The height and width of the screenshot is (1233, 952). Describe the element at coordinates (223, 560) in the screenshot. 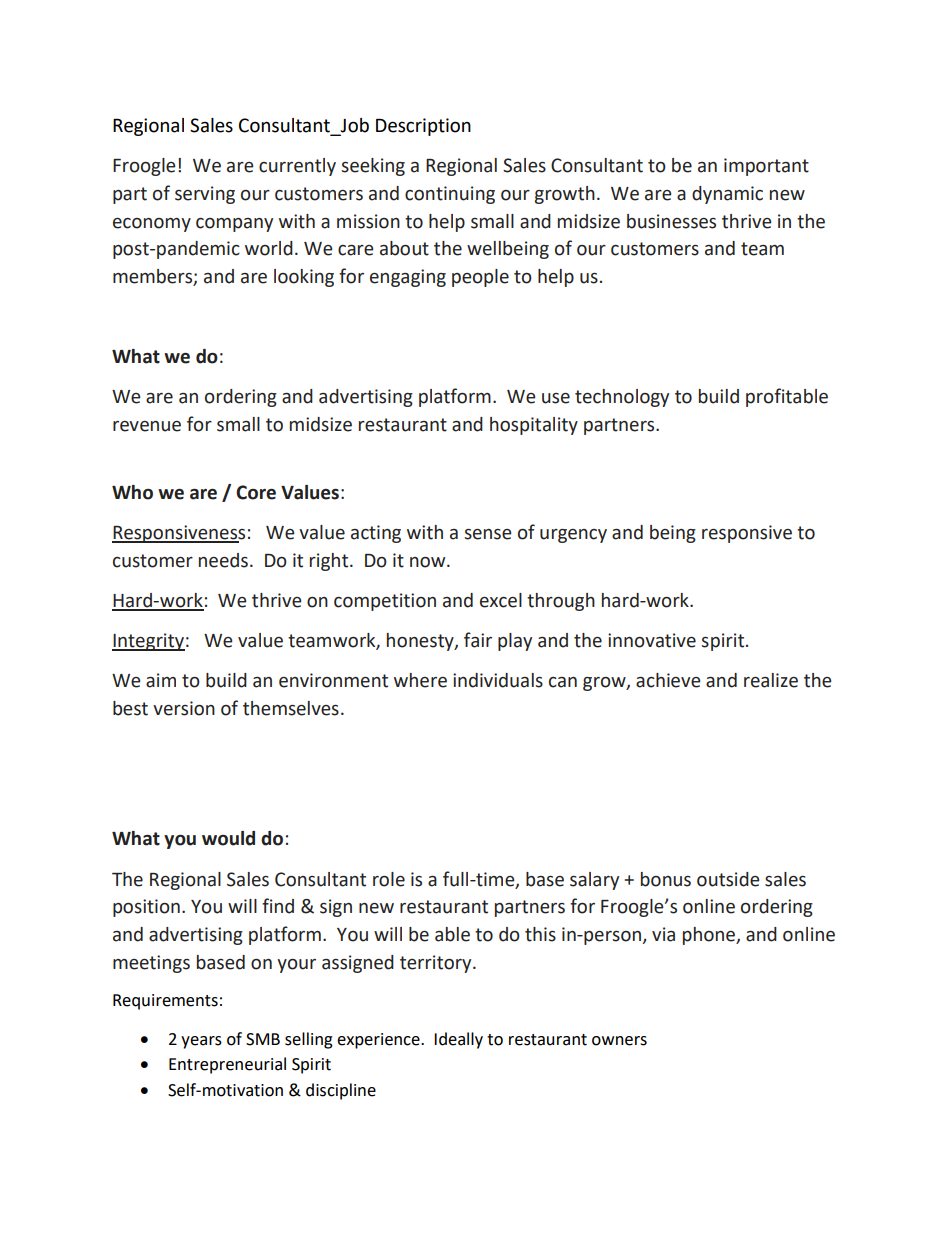

I see `needs` at that location.
